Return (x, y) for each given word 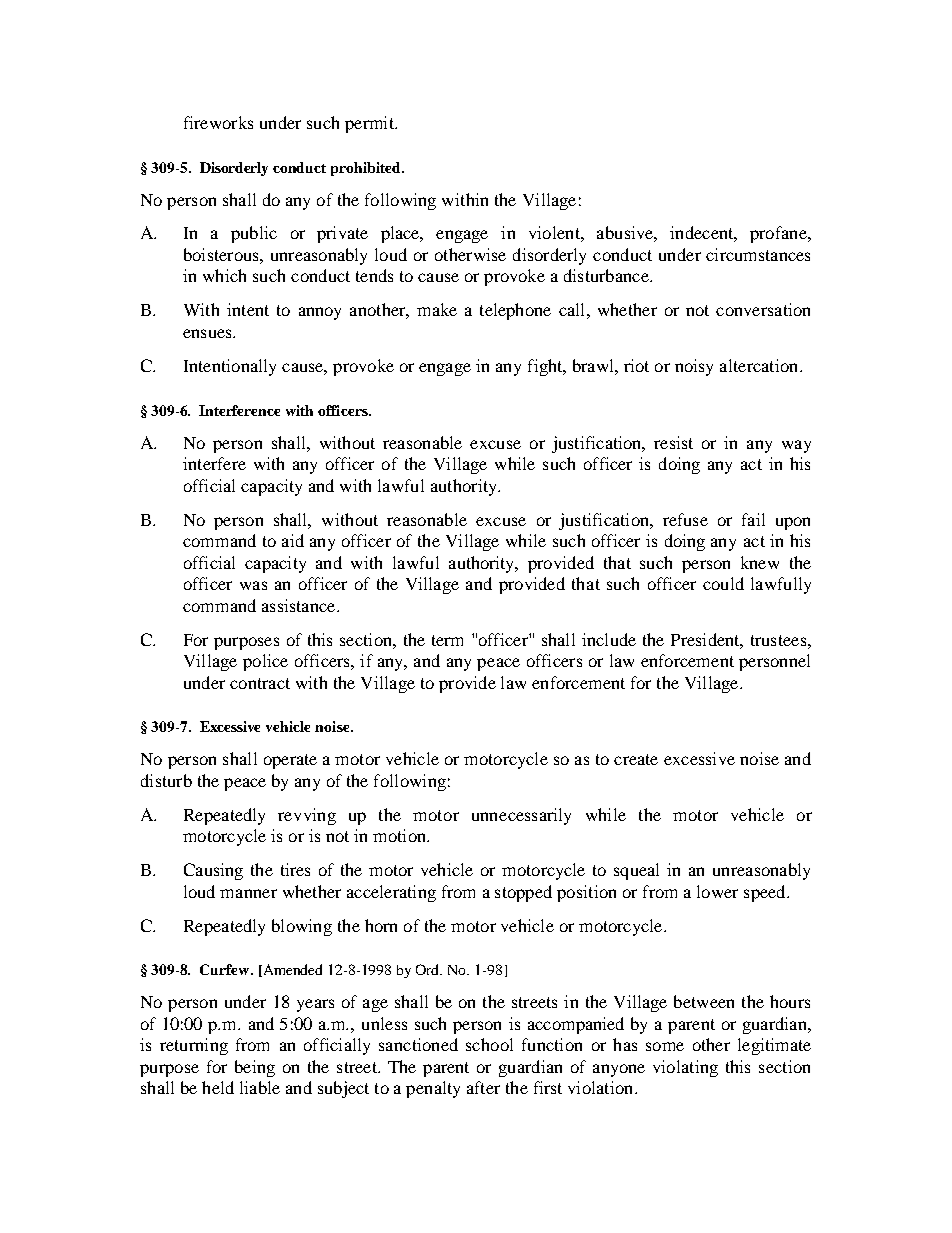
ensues (208, 333)
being (255, 1068)
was (253, 585)
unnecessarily (521, 816)
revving (307, 816)
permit (370, 124)
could (723, 583)
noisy (694, 367)
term (447, 640)
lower (717, 891)
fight (546, 367)
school (489, 1044)
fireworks (218, 122)
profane (779, 234)
